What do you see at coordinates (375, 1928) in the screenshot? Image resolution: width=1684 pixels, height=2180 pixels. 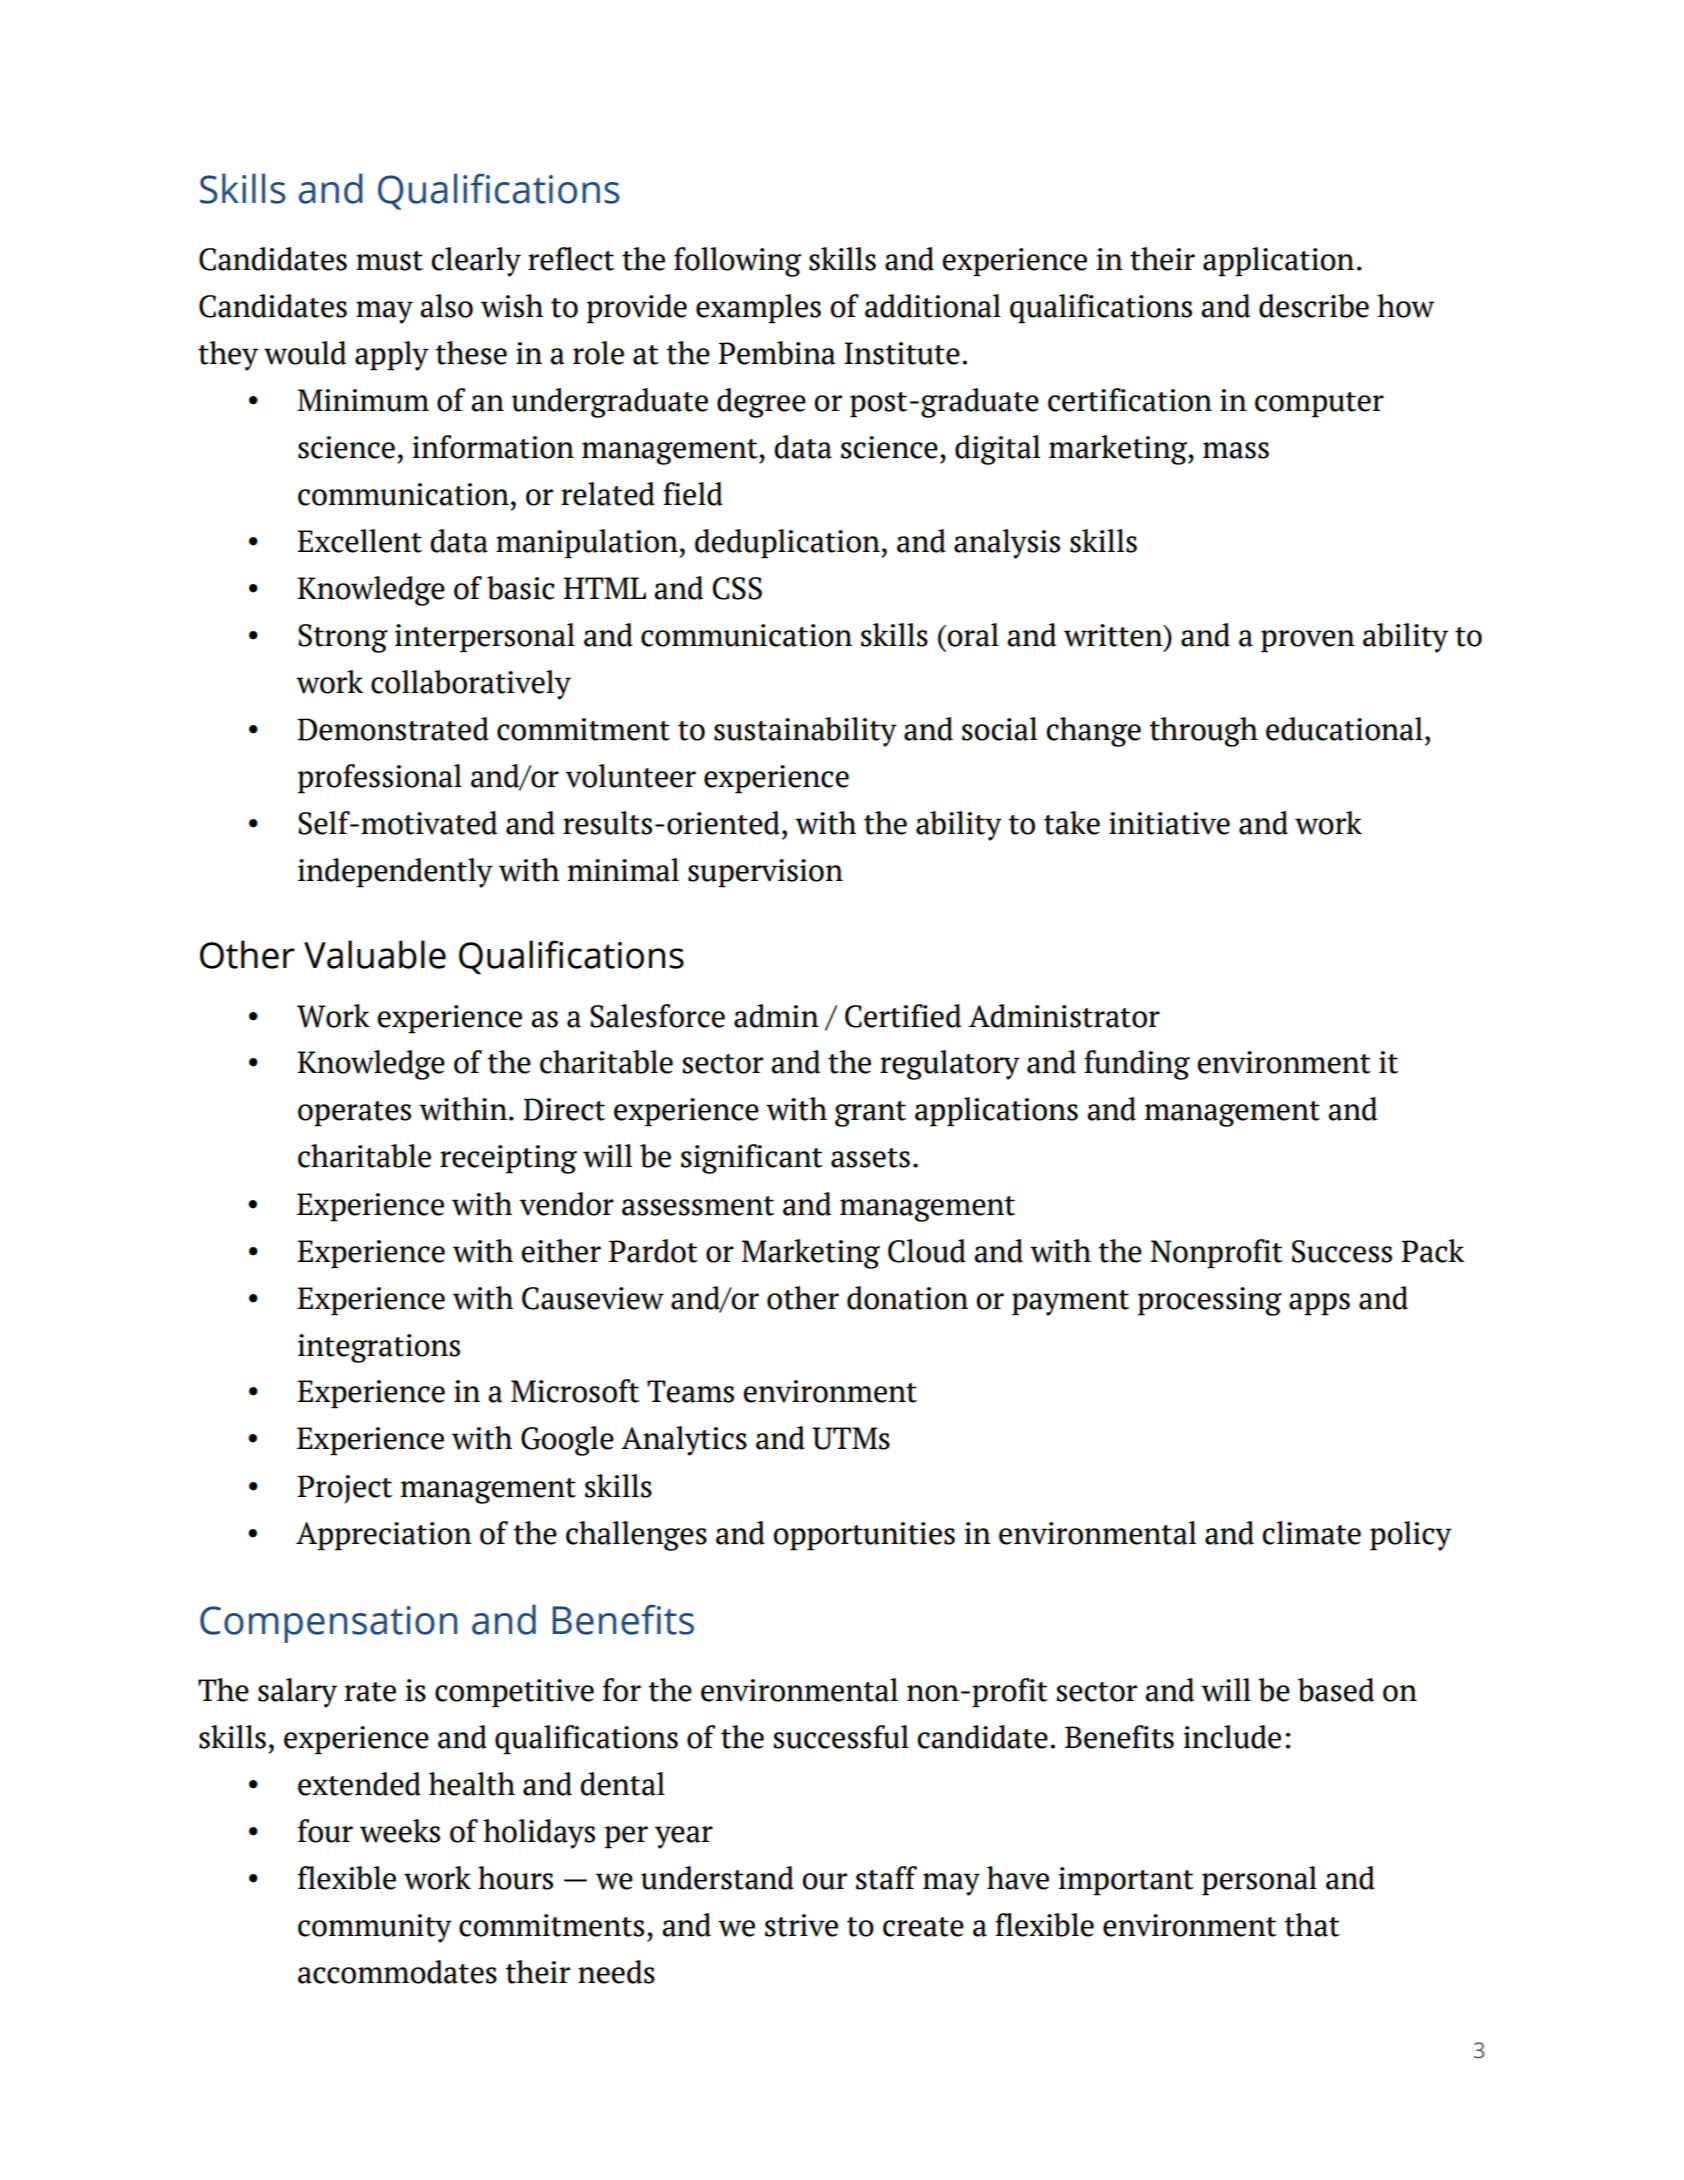 I see `community` at bounding box center [375, 1928].
